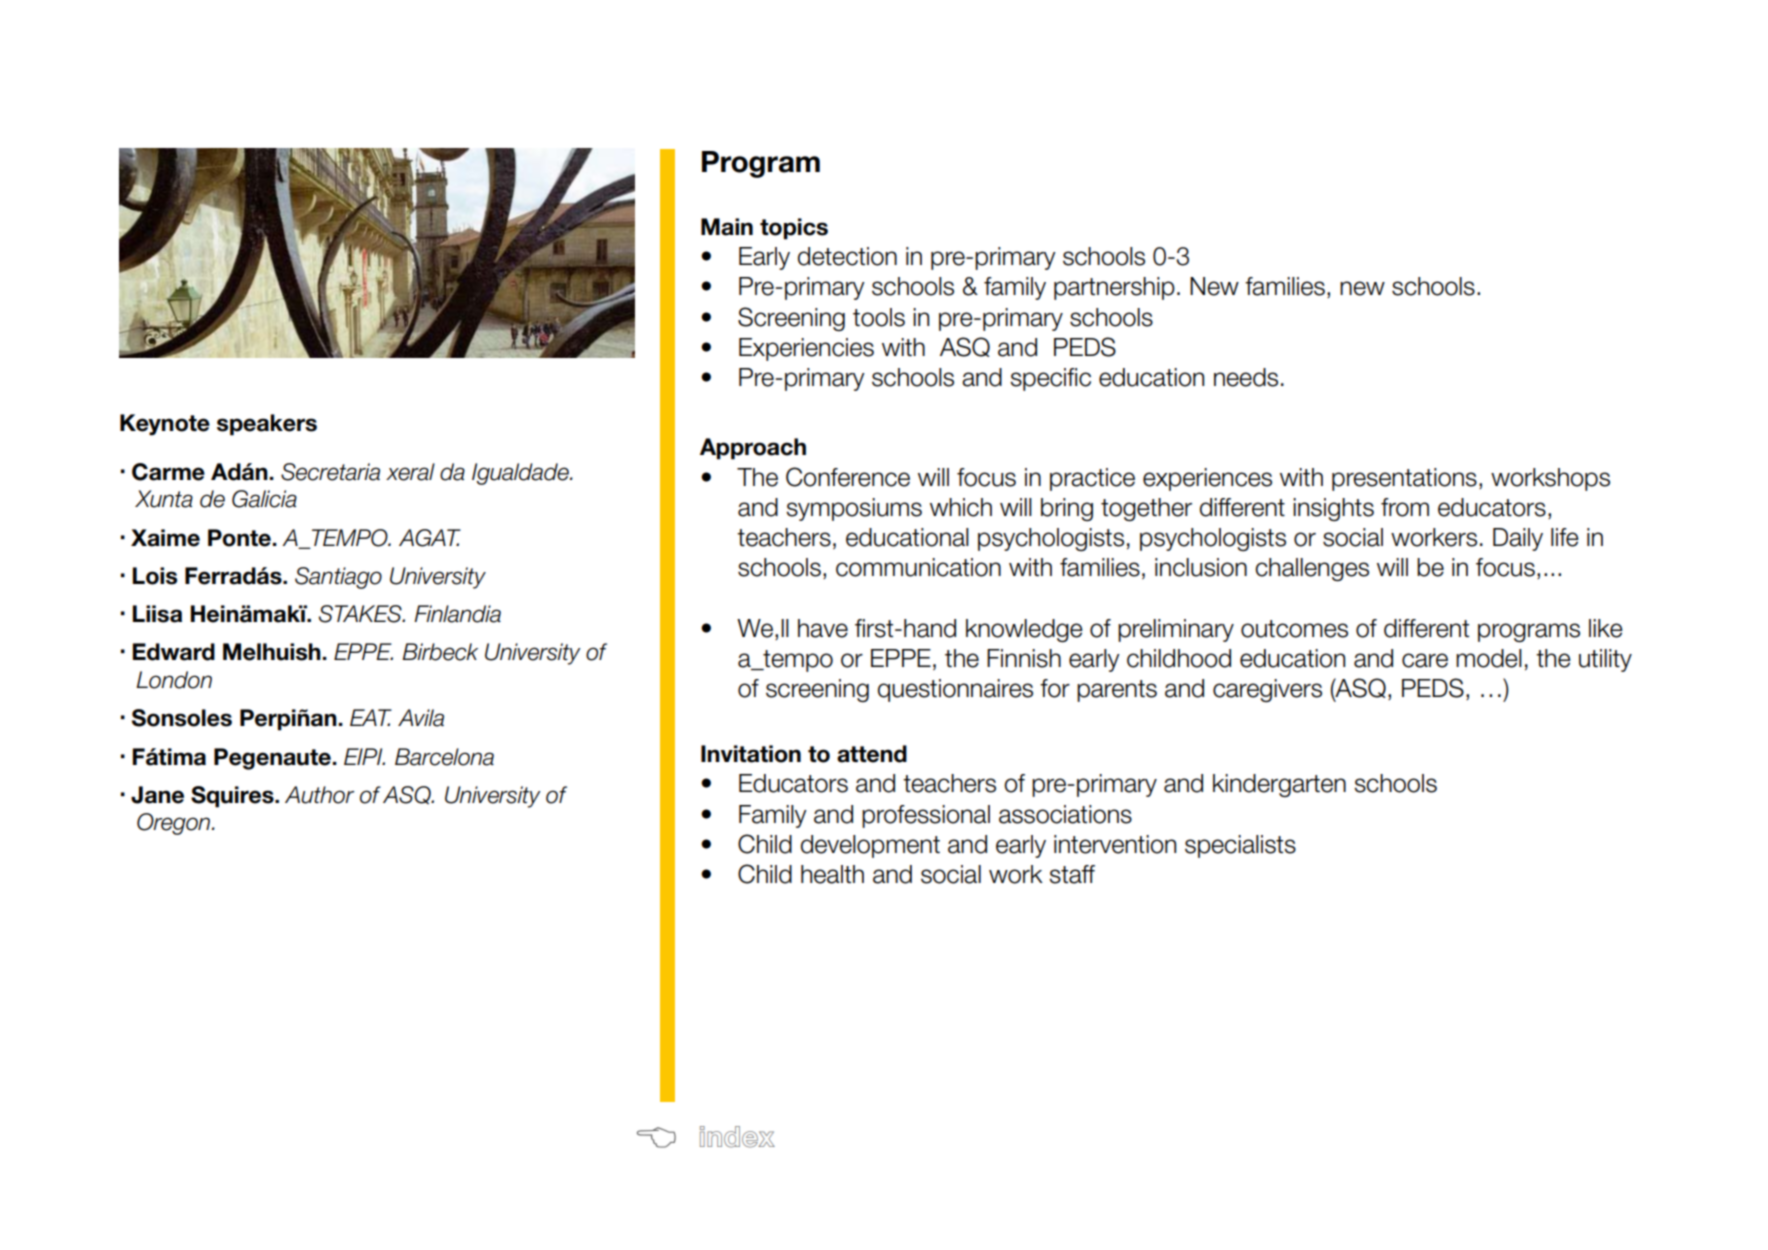 This screenshot has width=1768, height=1250. What do you see at coordinates (175, 824) in the screenshot?
I see `Oregon` at bounding box center [175, 824].
